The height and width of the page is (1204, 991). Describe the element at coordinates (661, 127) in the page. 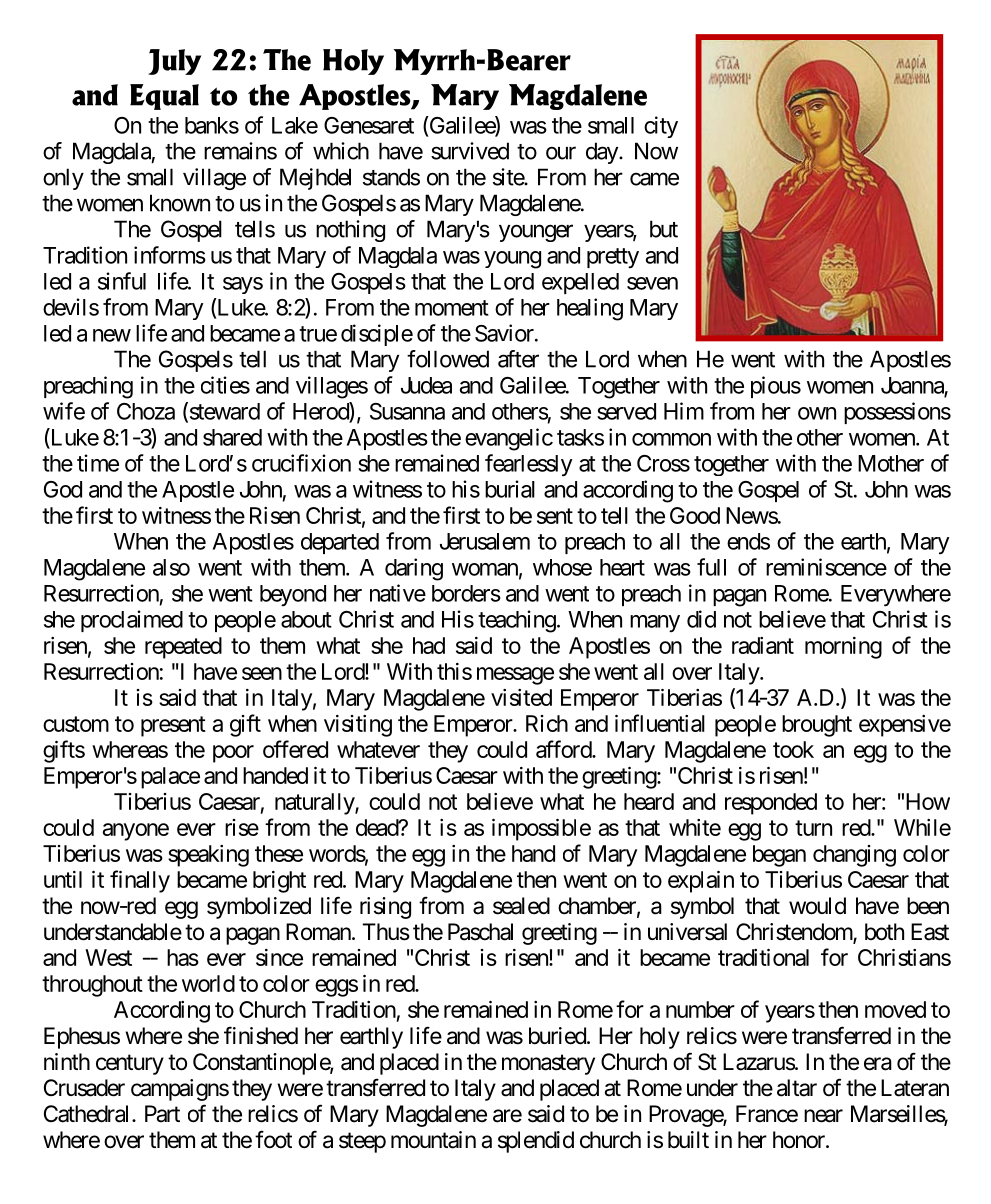

I see `city` at that location.
